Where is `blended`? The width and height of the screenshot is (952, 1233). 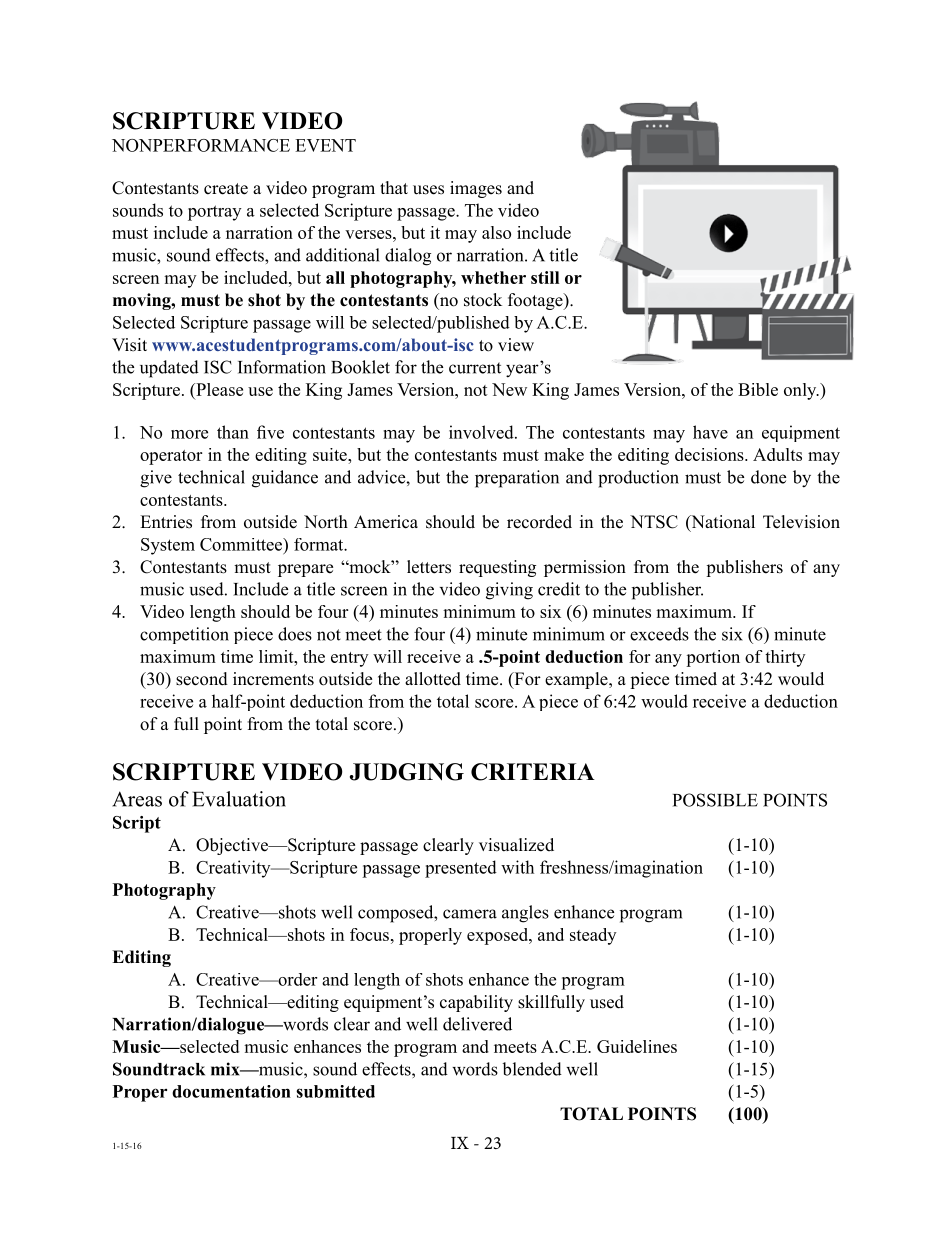
blended is located at coordinates (532, 1069).
